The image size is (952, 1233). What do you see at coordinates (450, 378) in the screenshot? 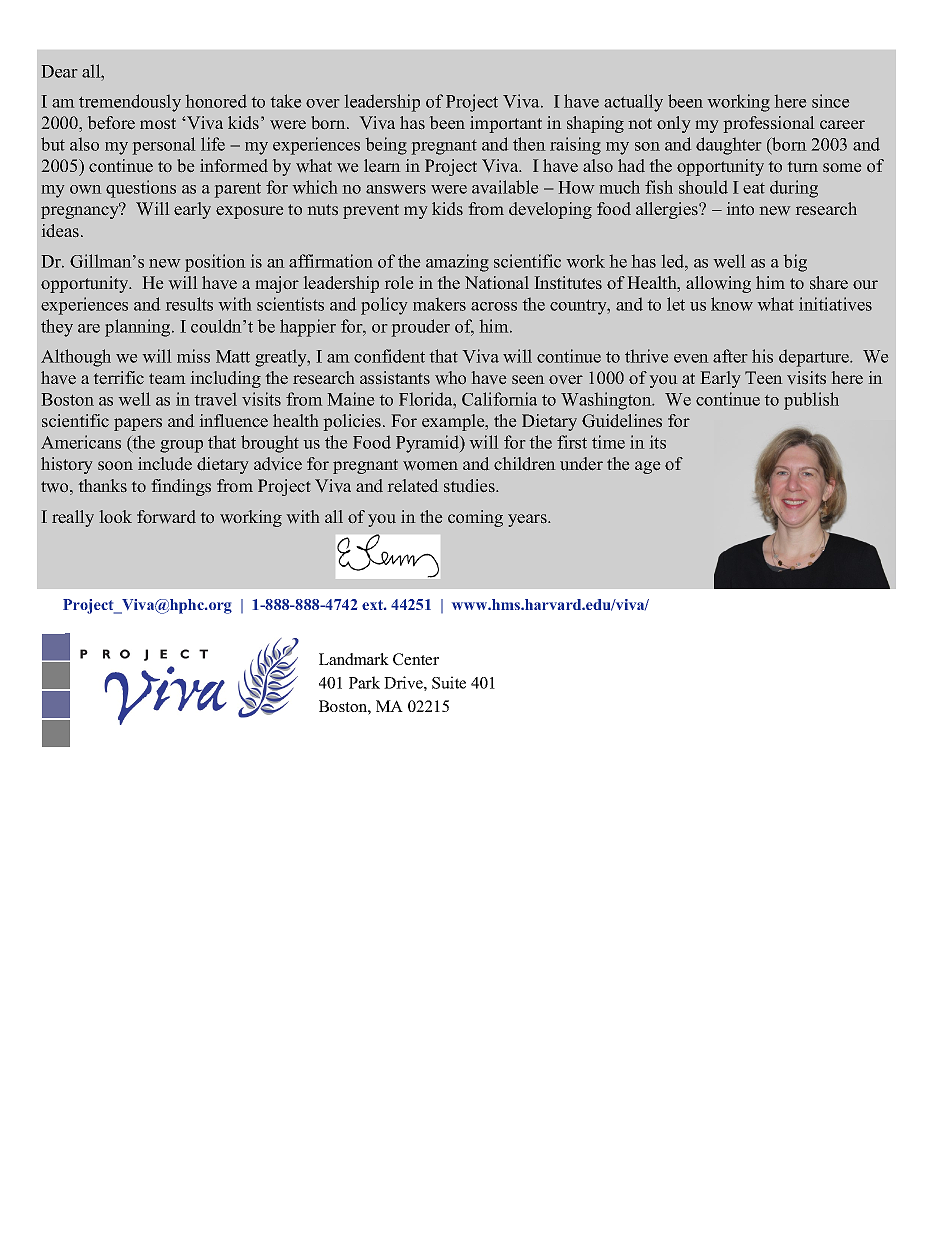
I see `who` at bounding box center [450, 378].
